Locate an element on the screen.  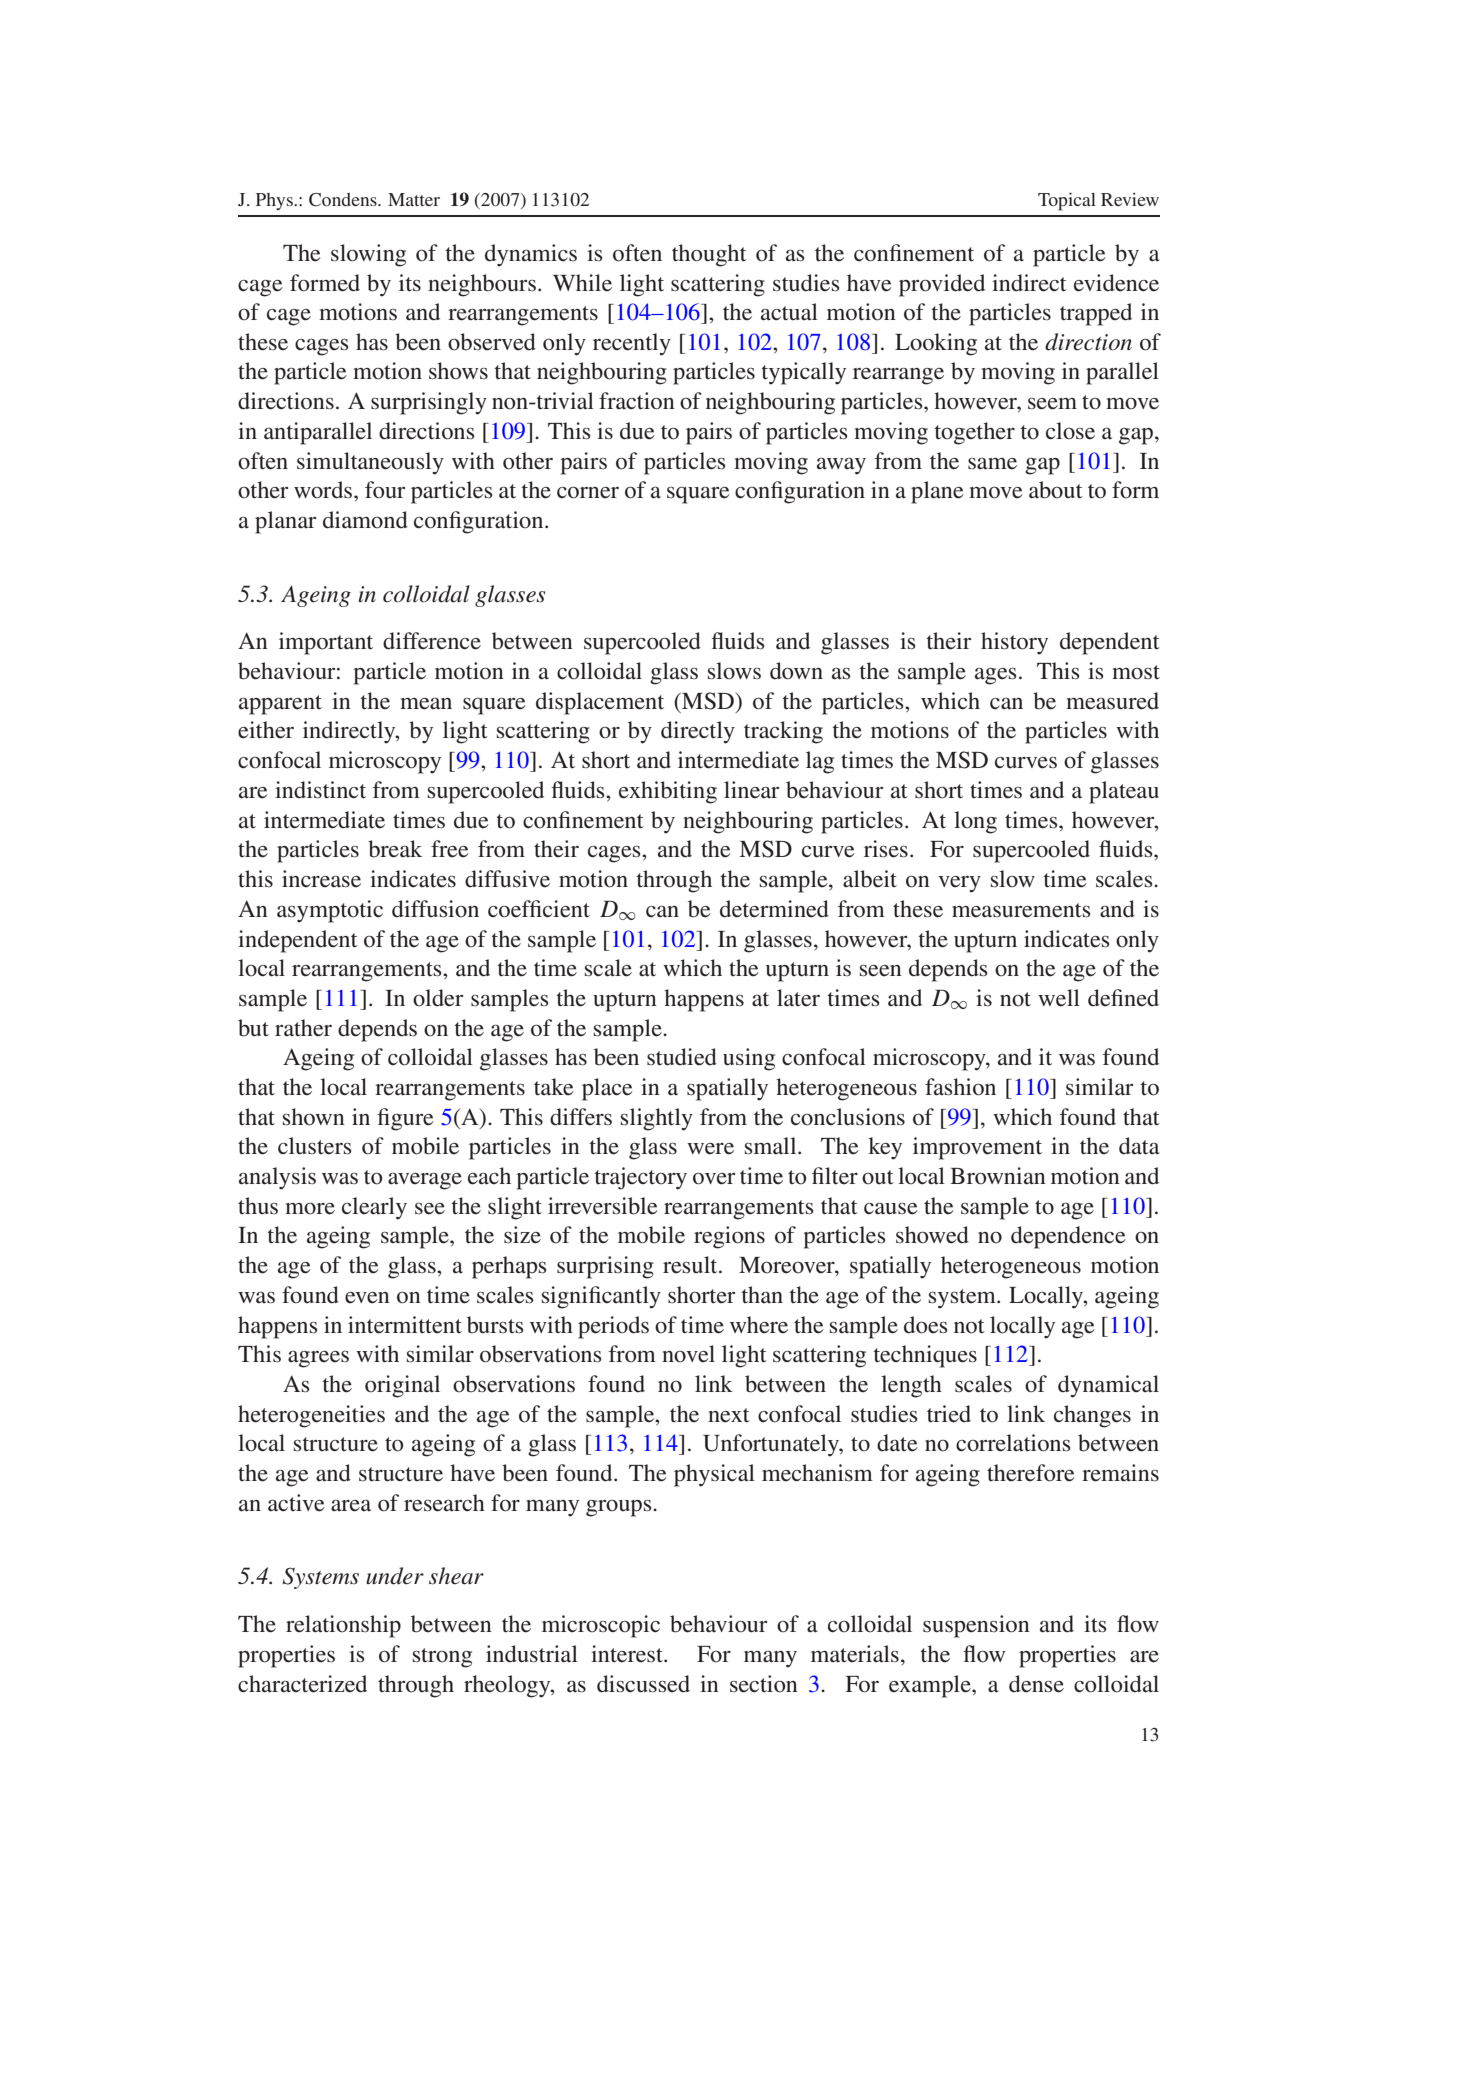
Topical is located at coordinates (1067, 201).
